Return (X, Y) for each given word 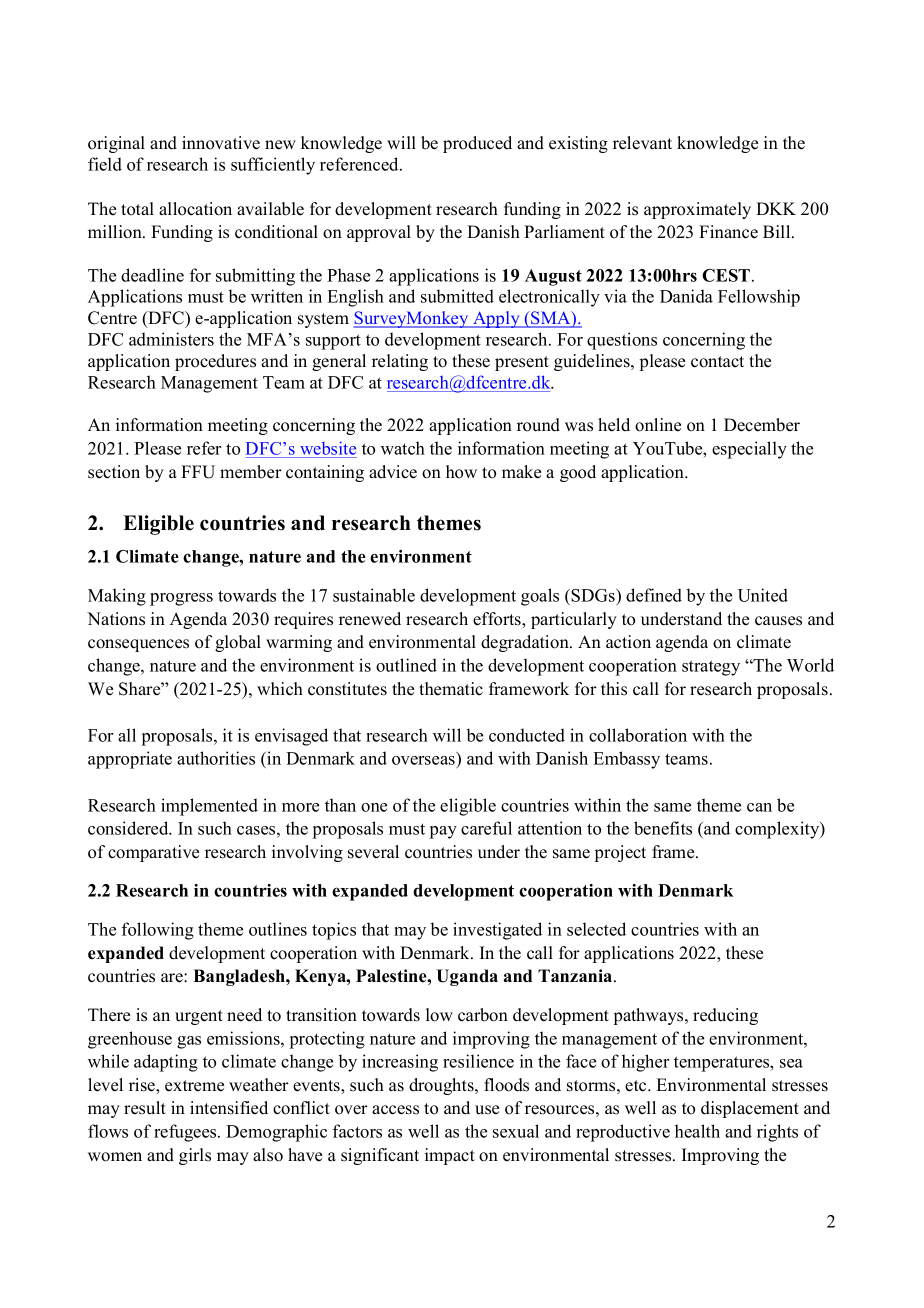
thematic (451, 689)
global (238, 643)
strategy (711, 668)
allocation (195, 209)
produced (477, 144)
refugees (186, 1133)
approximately (697, 210)
